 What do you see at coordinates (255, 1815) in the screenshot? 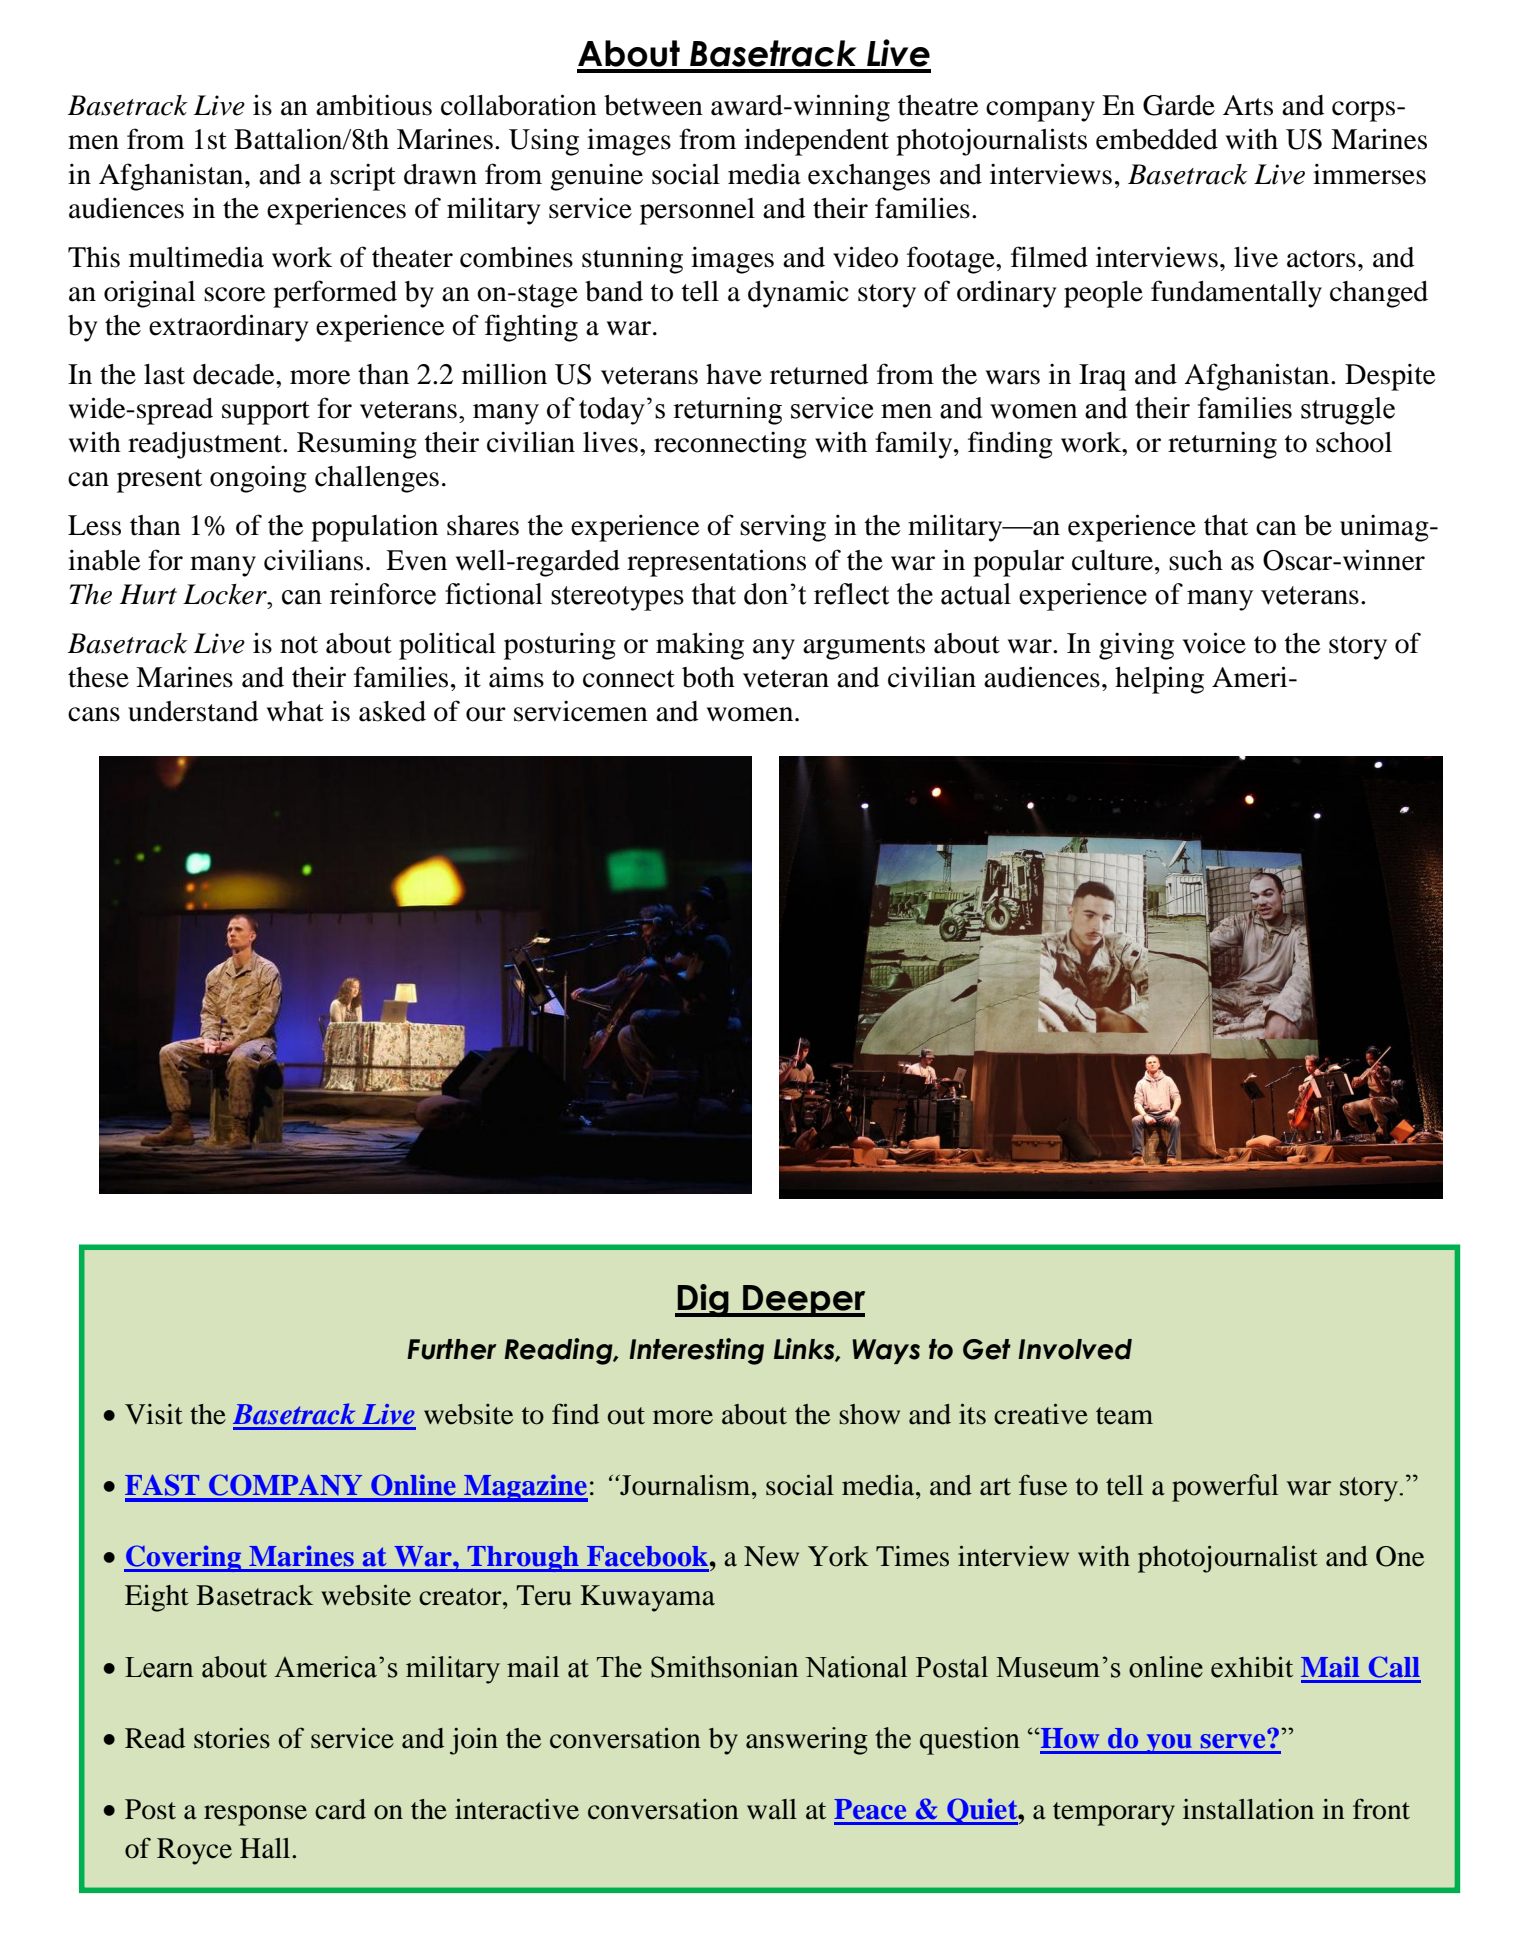
I see `response` at bounding box center [255, 1815].
